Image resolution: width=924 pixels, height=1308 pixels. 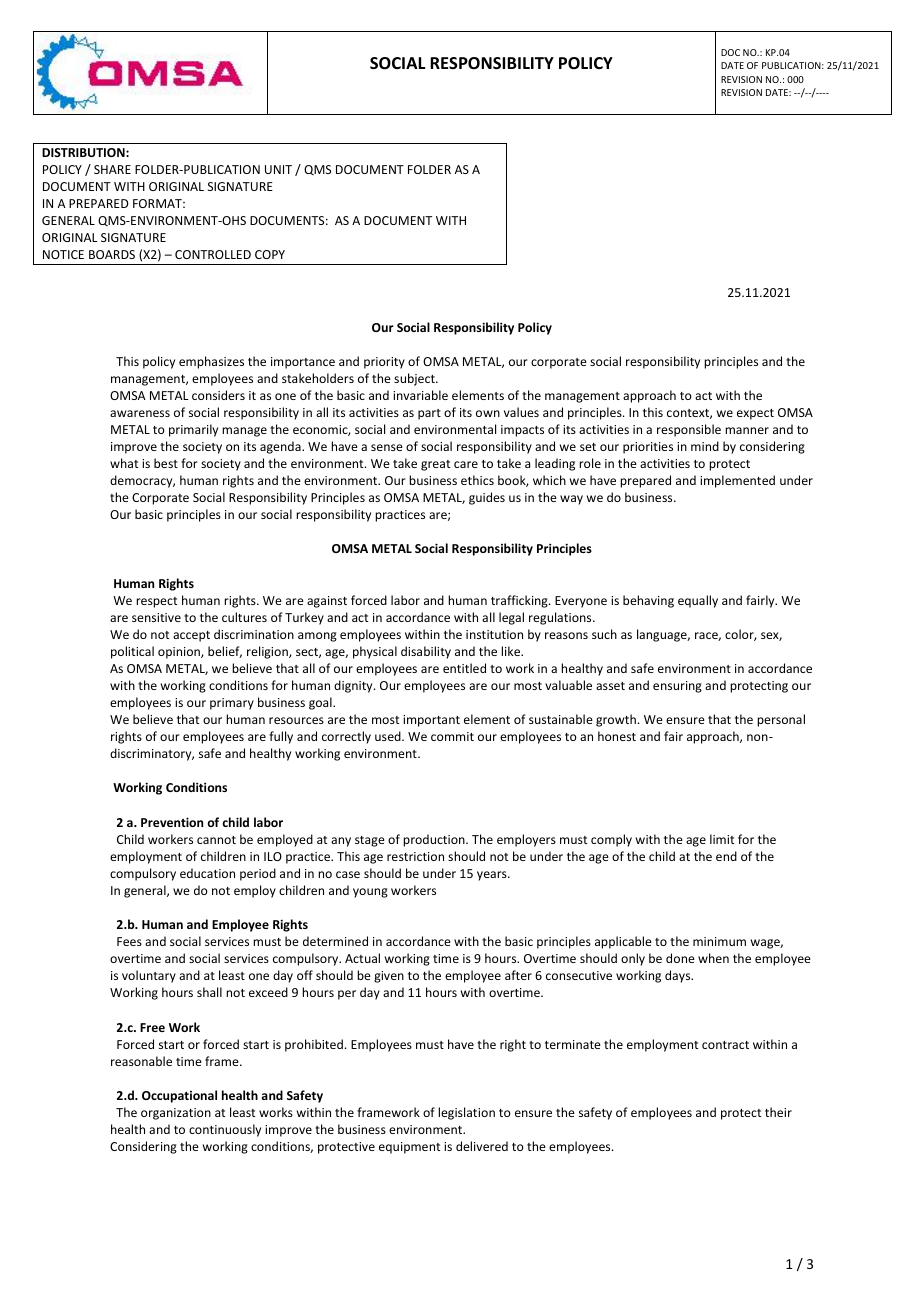 What do you see at coordinates (778, 1112) in the screenshot?
I see `their` at bounding box center [778, 1112].
